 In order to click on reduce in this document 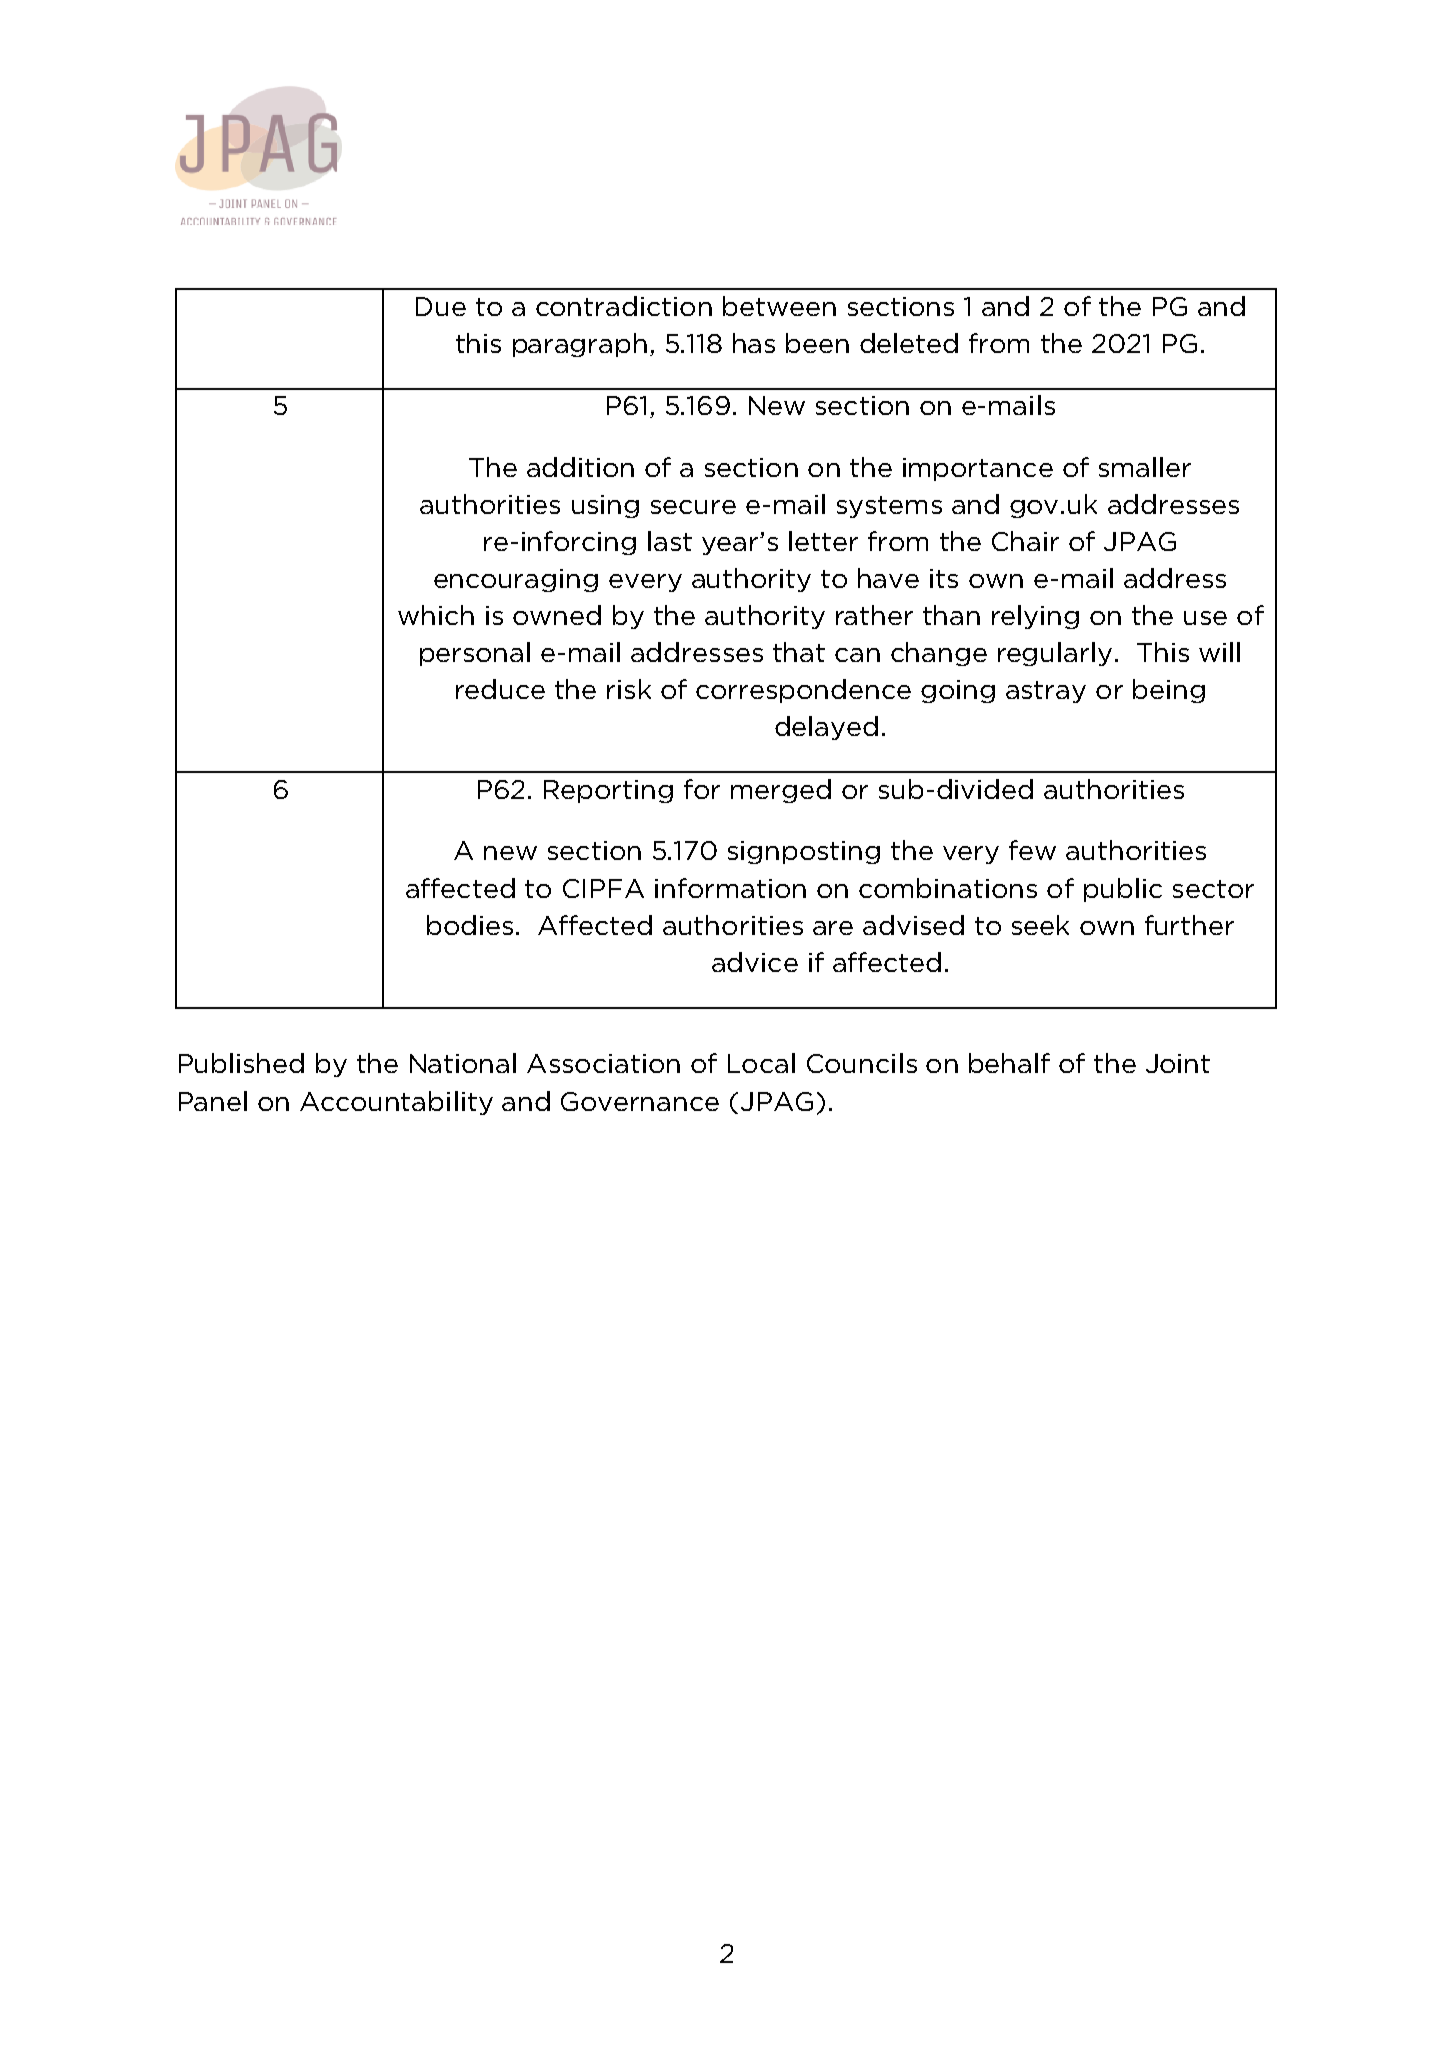, I will do `click(500, 689)`.
